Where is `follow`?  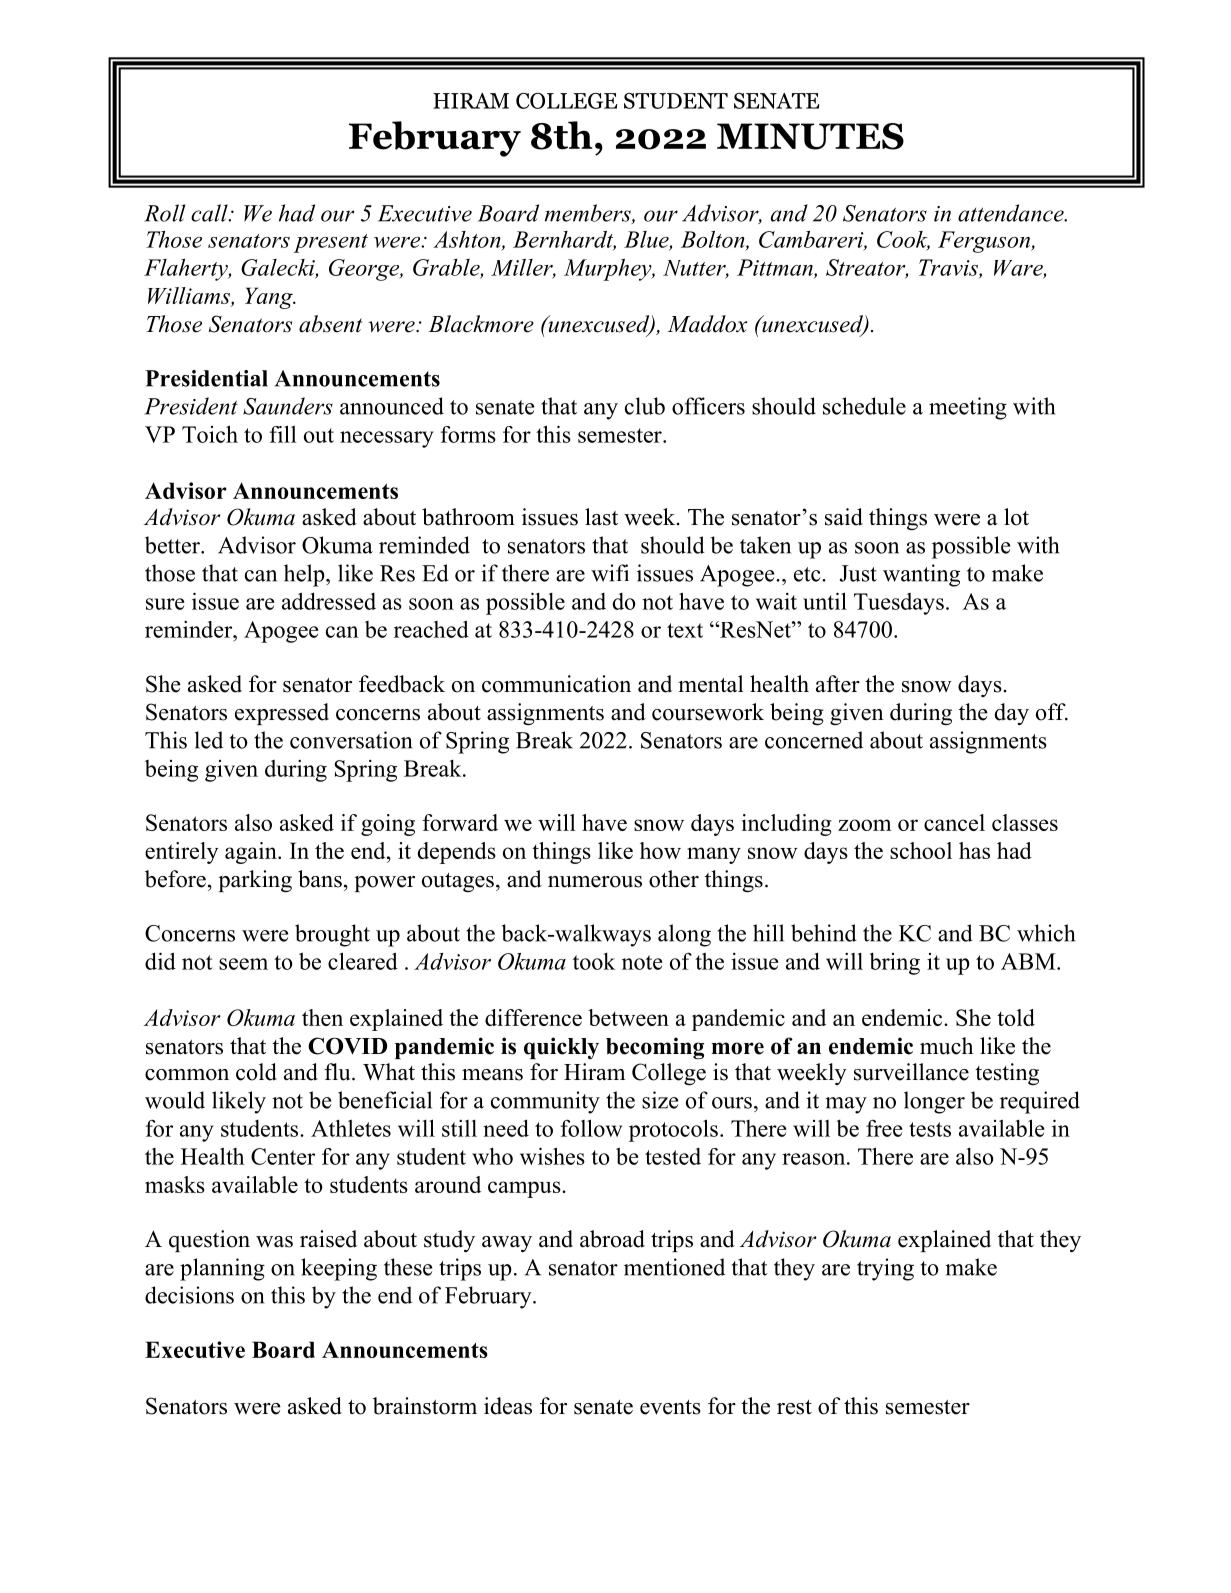 follow is located at coordinates (591, 1128).
